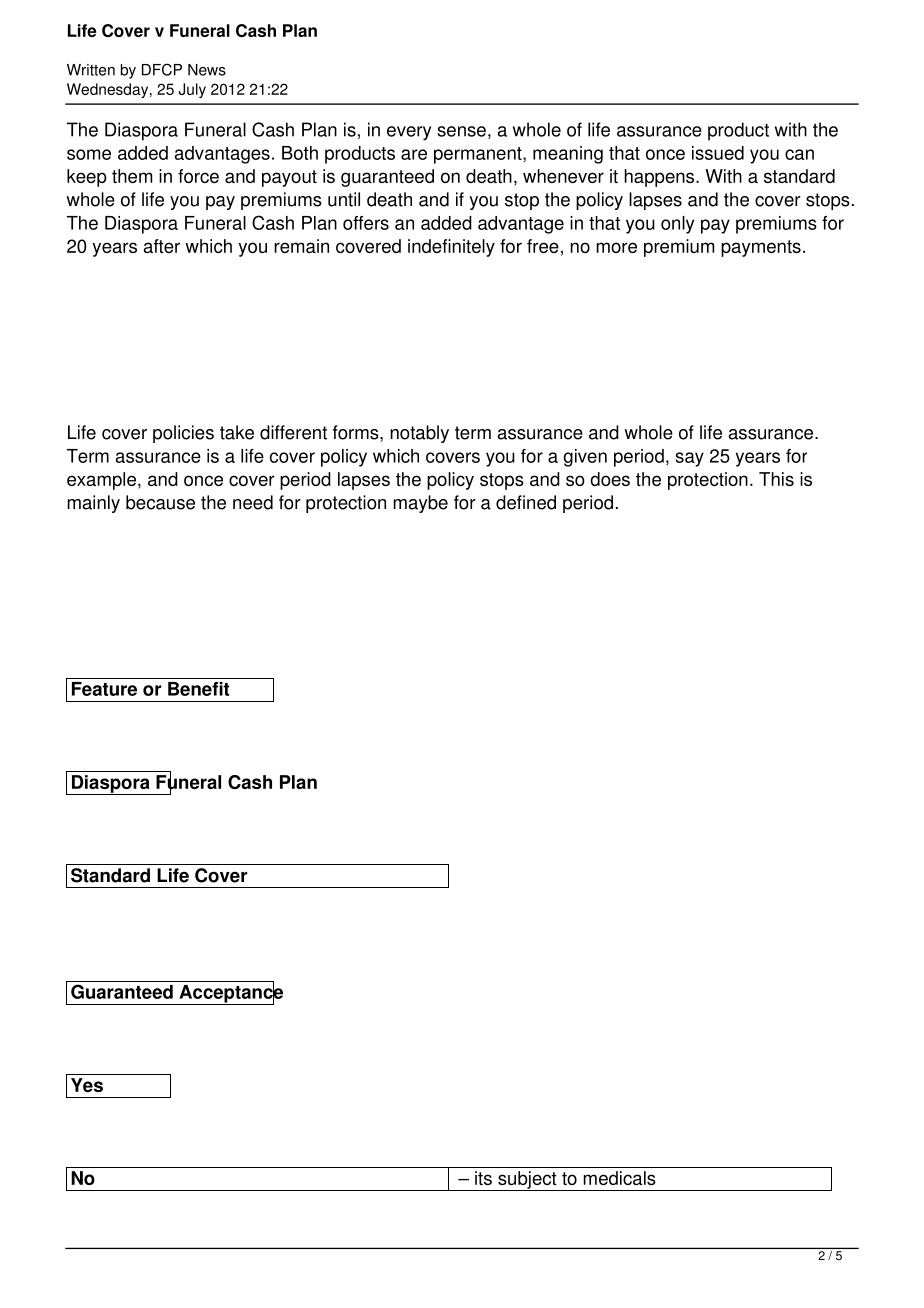 The image size is (924, 1308). What do you see at coordinates (483, 1178) in the image?
I see `its` at bounding box center [483, 1178].
